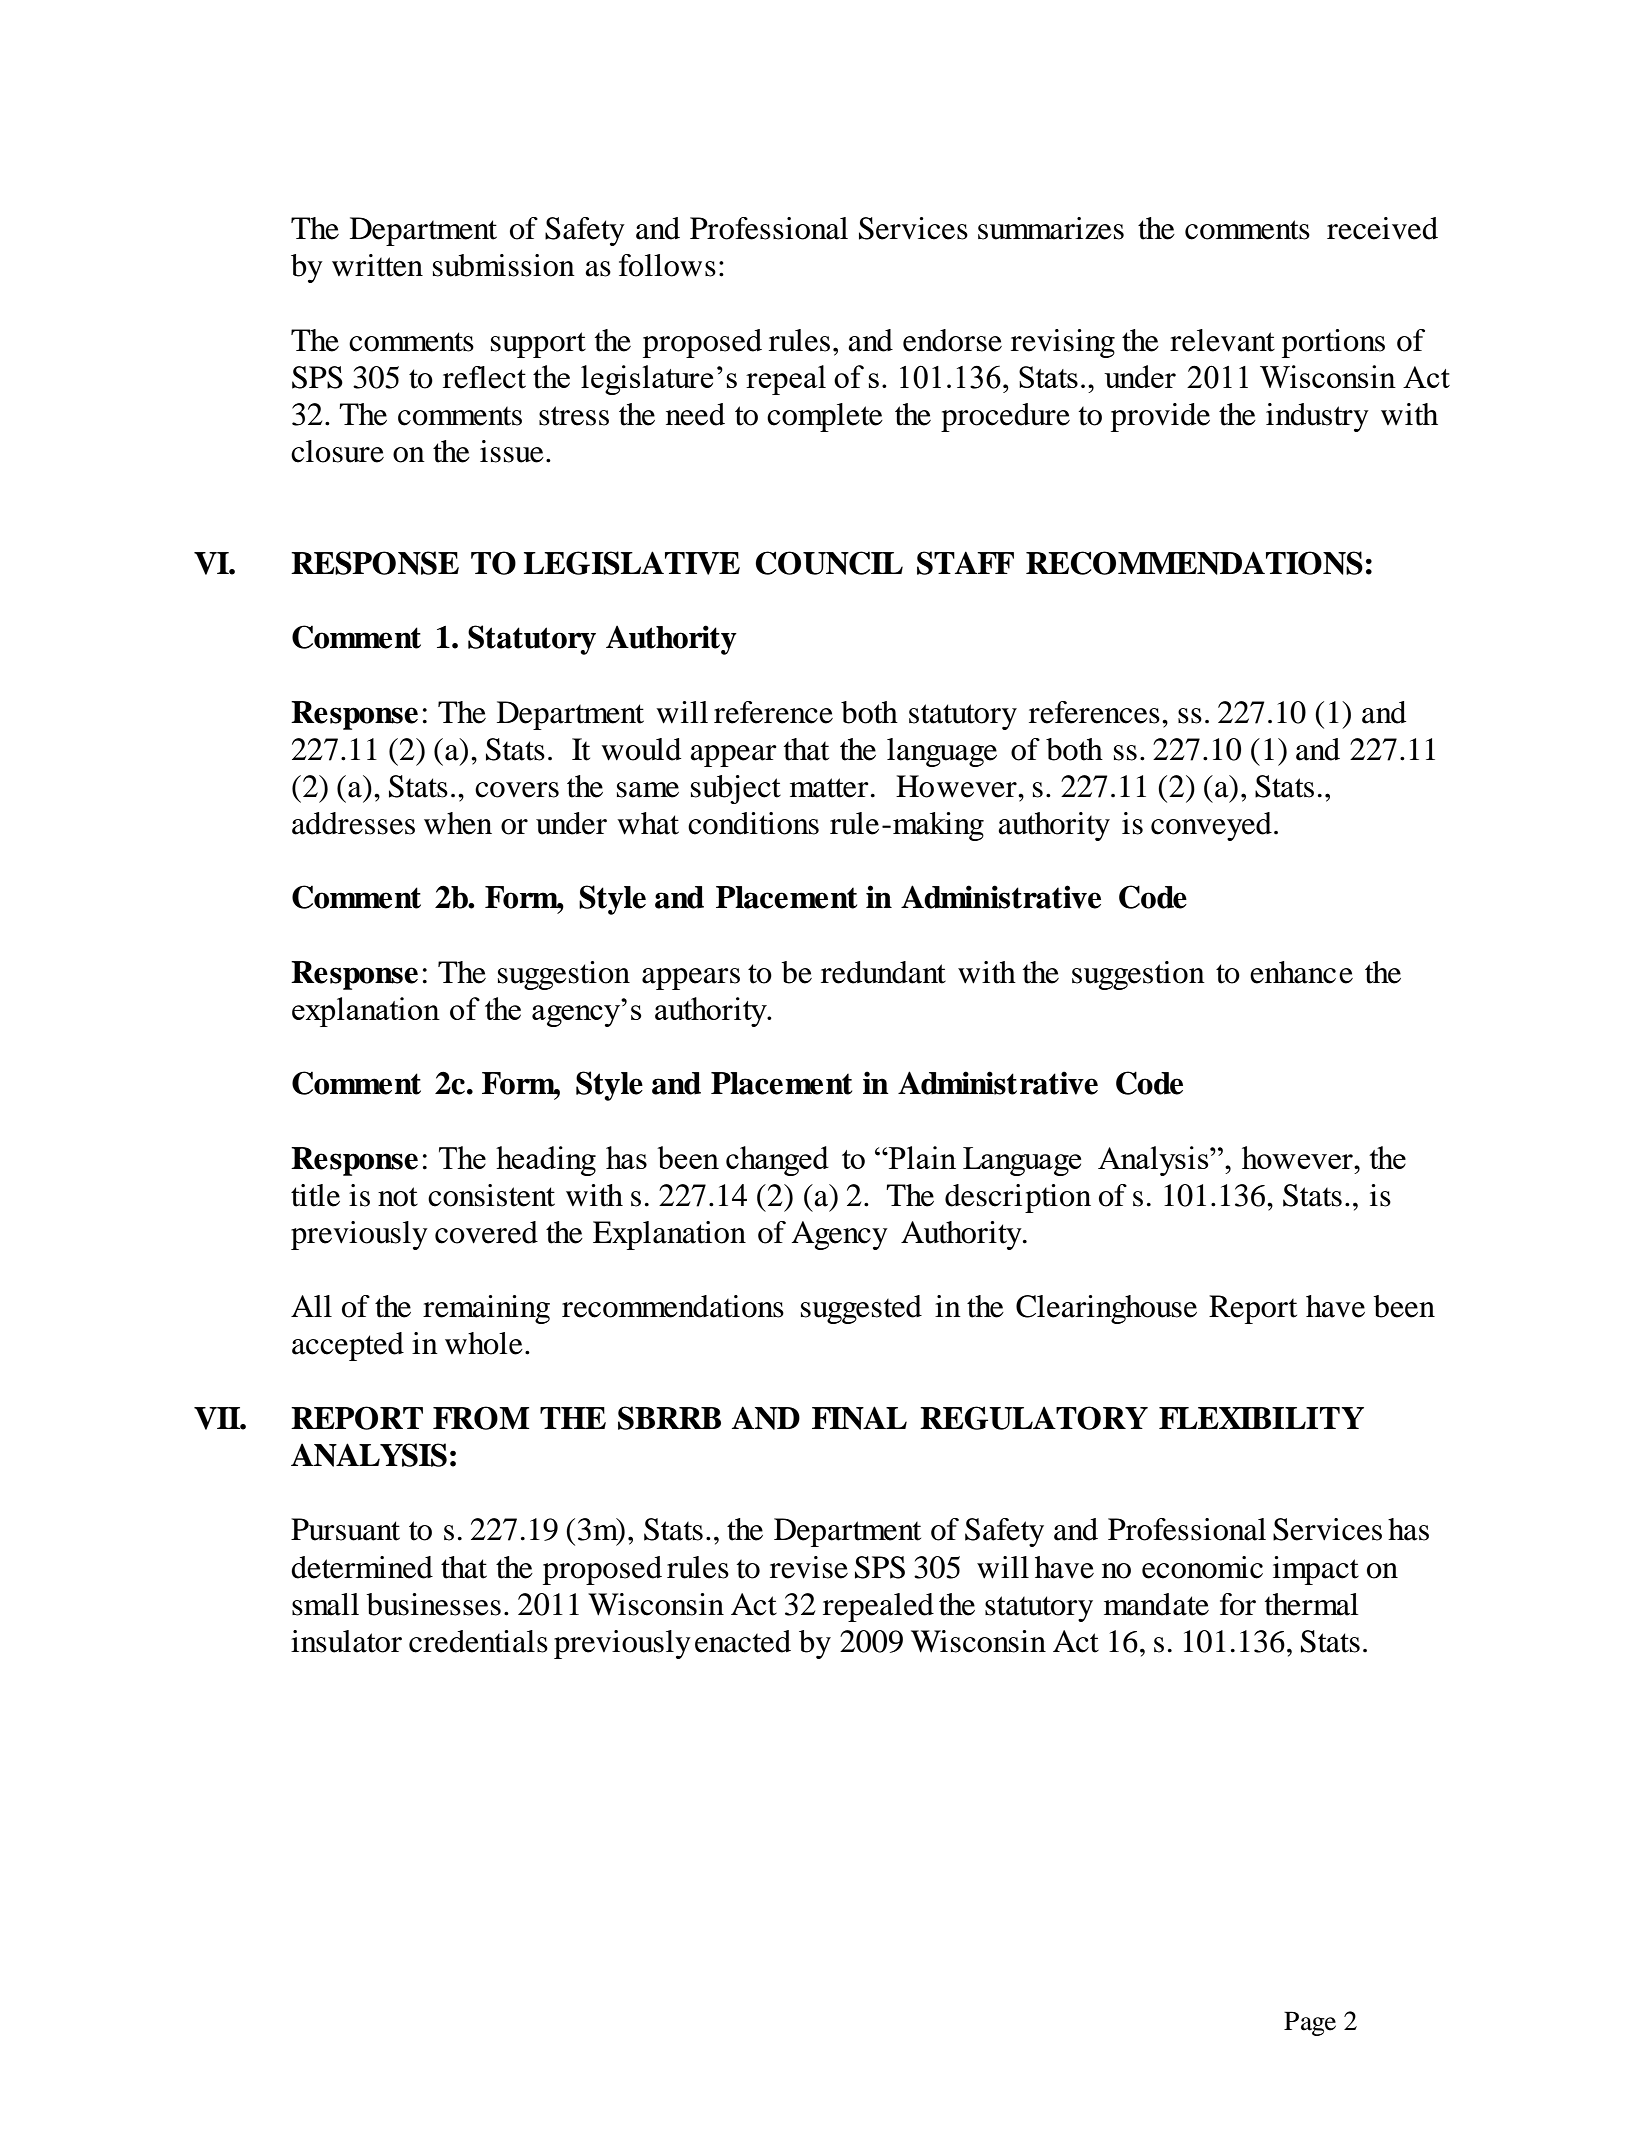 The height and width of the screenshot is (2132, 1648). Describe the element at coordinates (1301, 972) in the screenshot. I see `enhance` at that location.
